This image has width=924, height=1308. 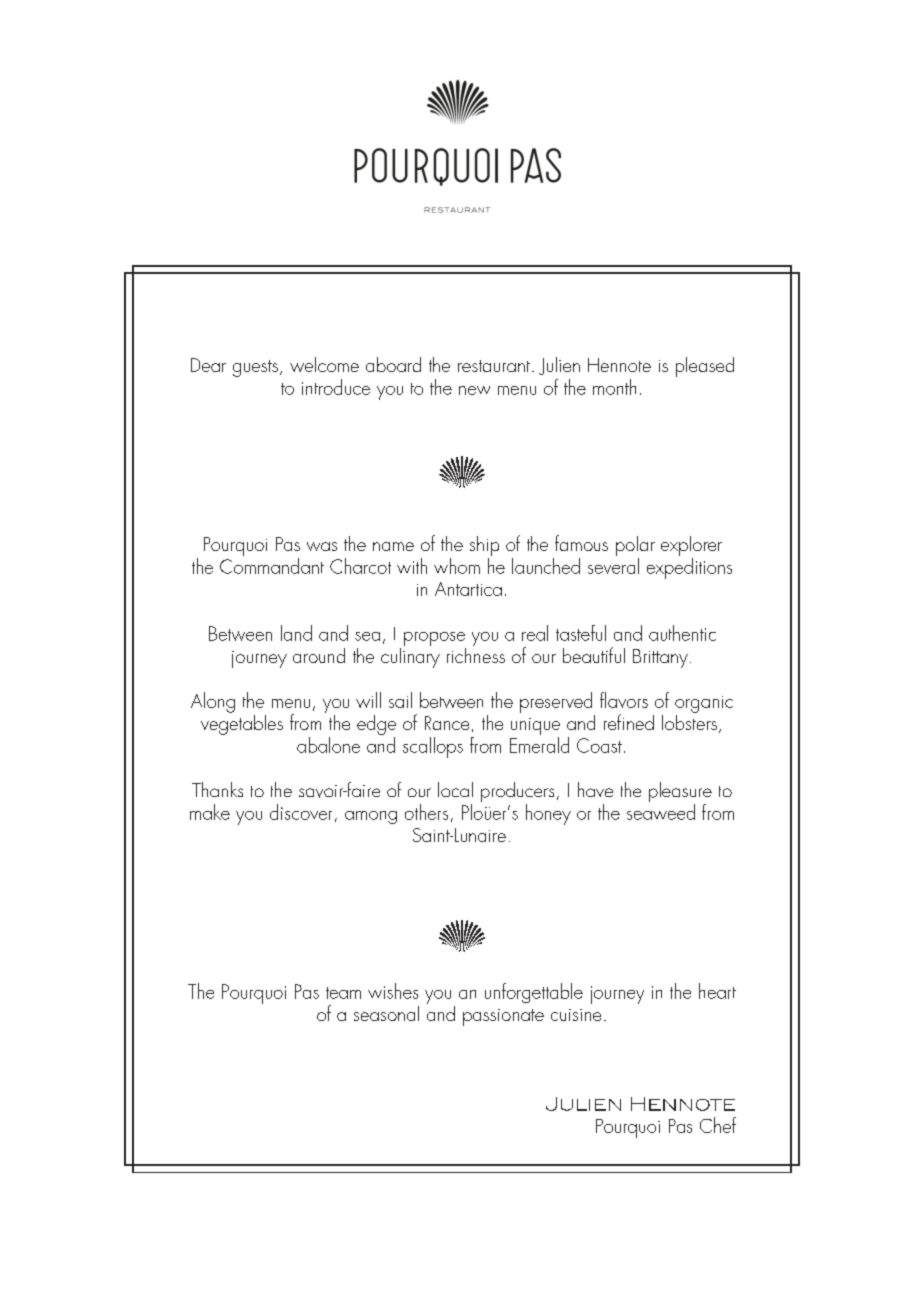 I want to click on team, so click(x=343, y=993).
